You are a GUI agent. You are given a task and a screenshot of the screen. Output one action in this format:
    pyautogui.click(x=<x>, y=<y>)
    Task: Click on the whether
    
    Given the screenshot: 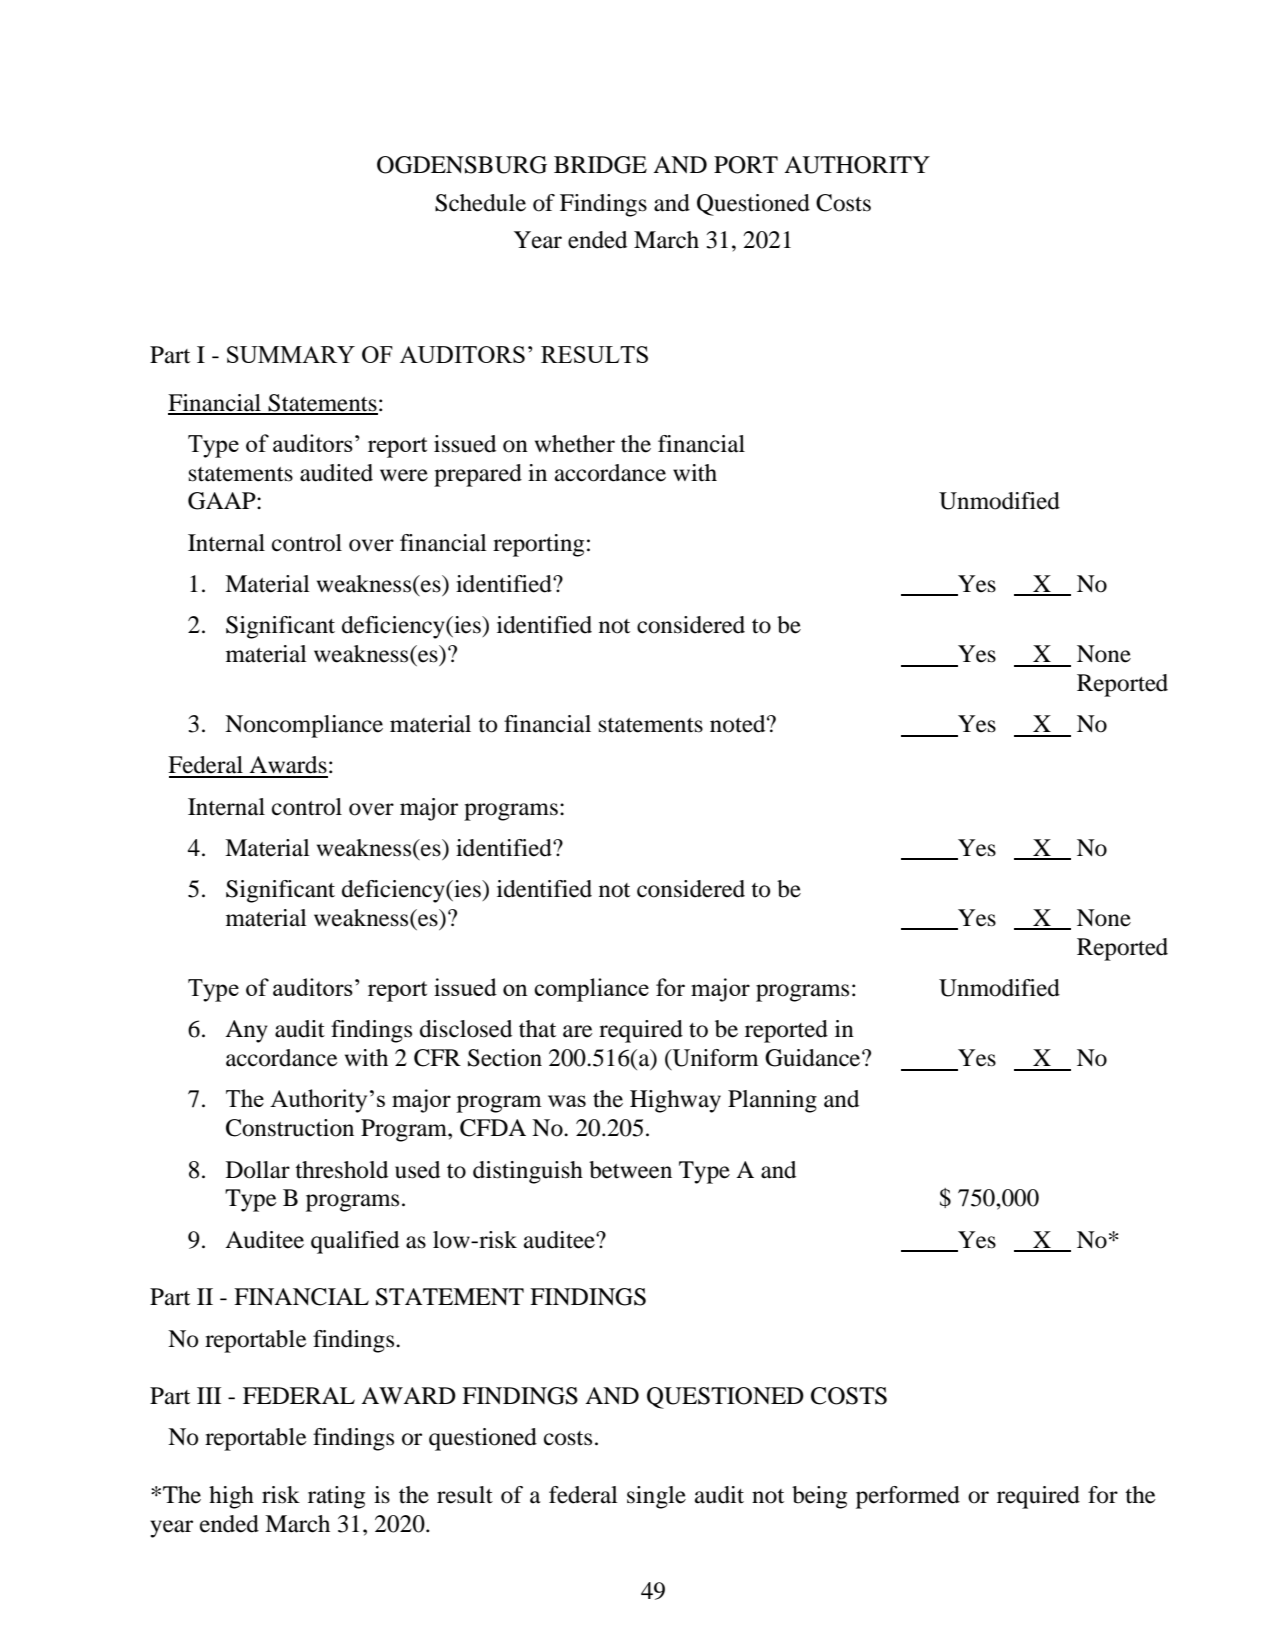 What is the action you would take?
    pyautogui.click(x=575, y=444)
